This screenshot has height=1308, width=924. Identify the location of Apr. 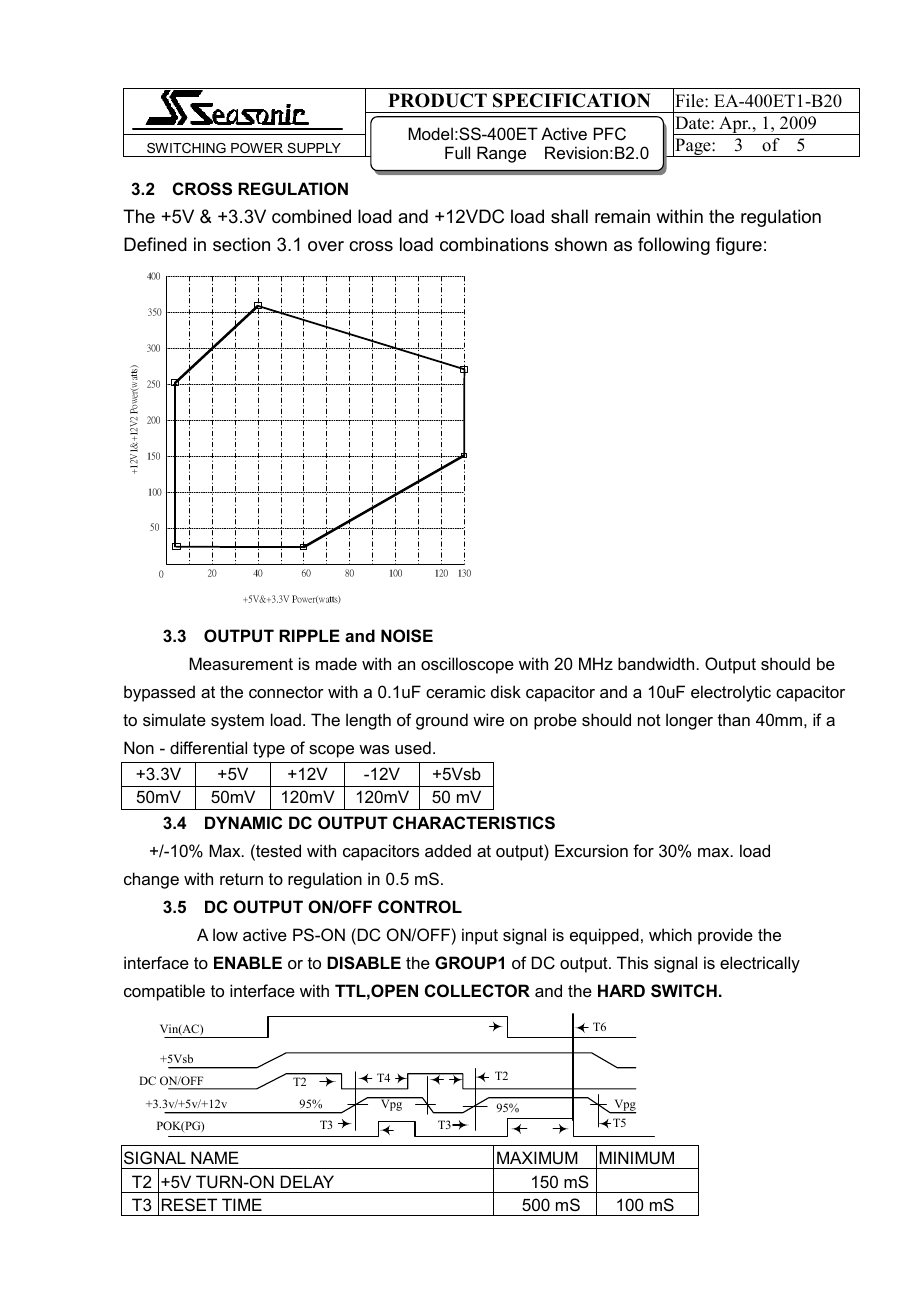
(734, 125).
